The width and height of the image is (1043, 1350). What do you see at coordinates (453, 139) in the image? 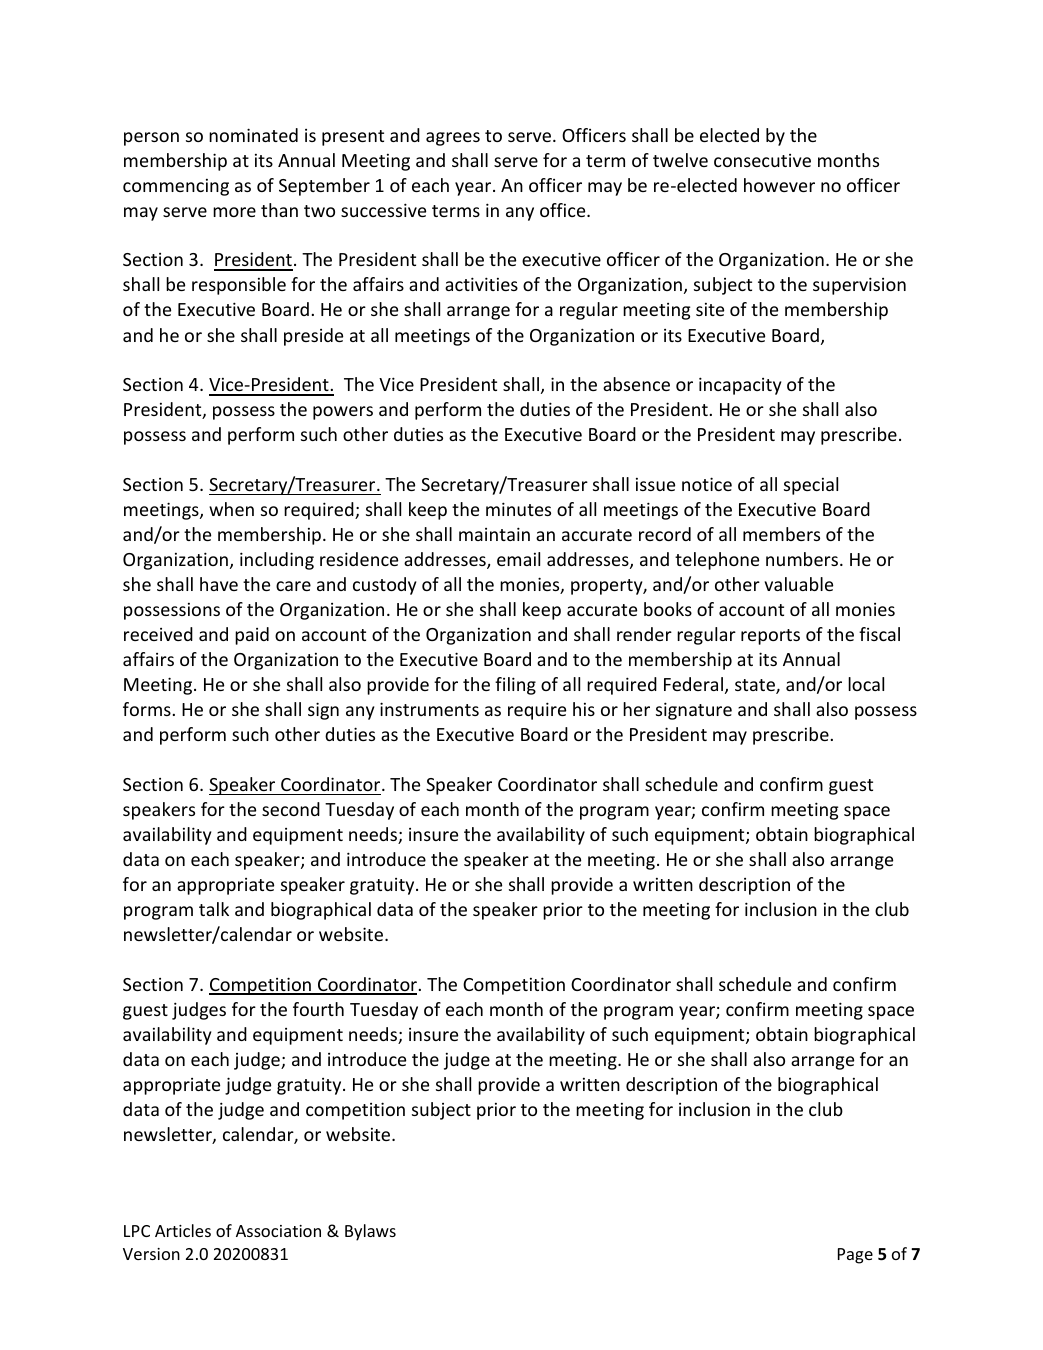
I see `agrees` at bounding box center [453, 139].
